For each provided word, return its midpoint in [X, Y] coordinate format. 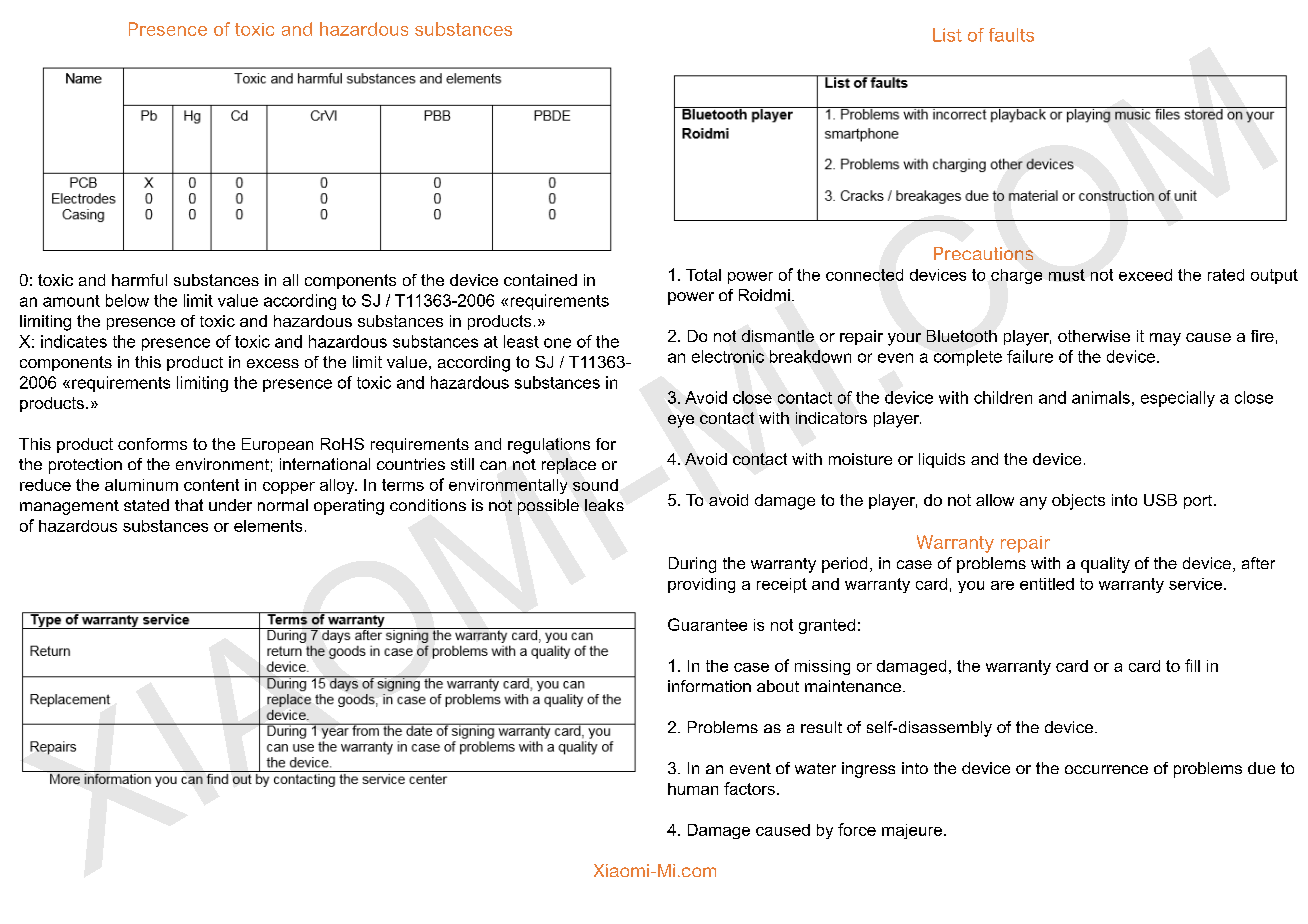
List [947, 35]
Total [703, 275]
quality [1105, 565]
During [692, 565]
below [127, 300]
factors [749, 788]
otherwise [1094, 336]
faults [1011, 35]
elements [268, 526]
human [693, 789]
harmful [139, 280]
